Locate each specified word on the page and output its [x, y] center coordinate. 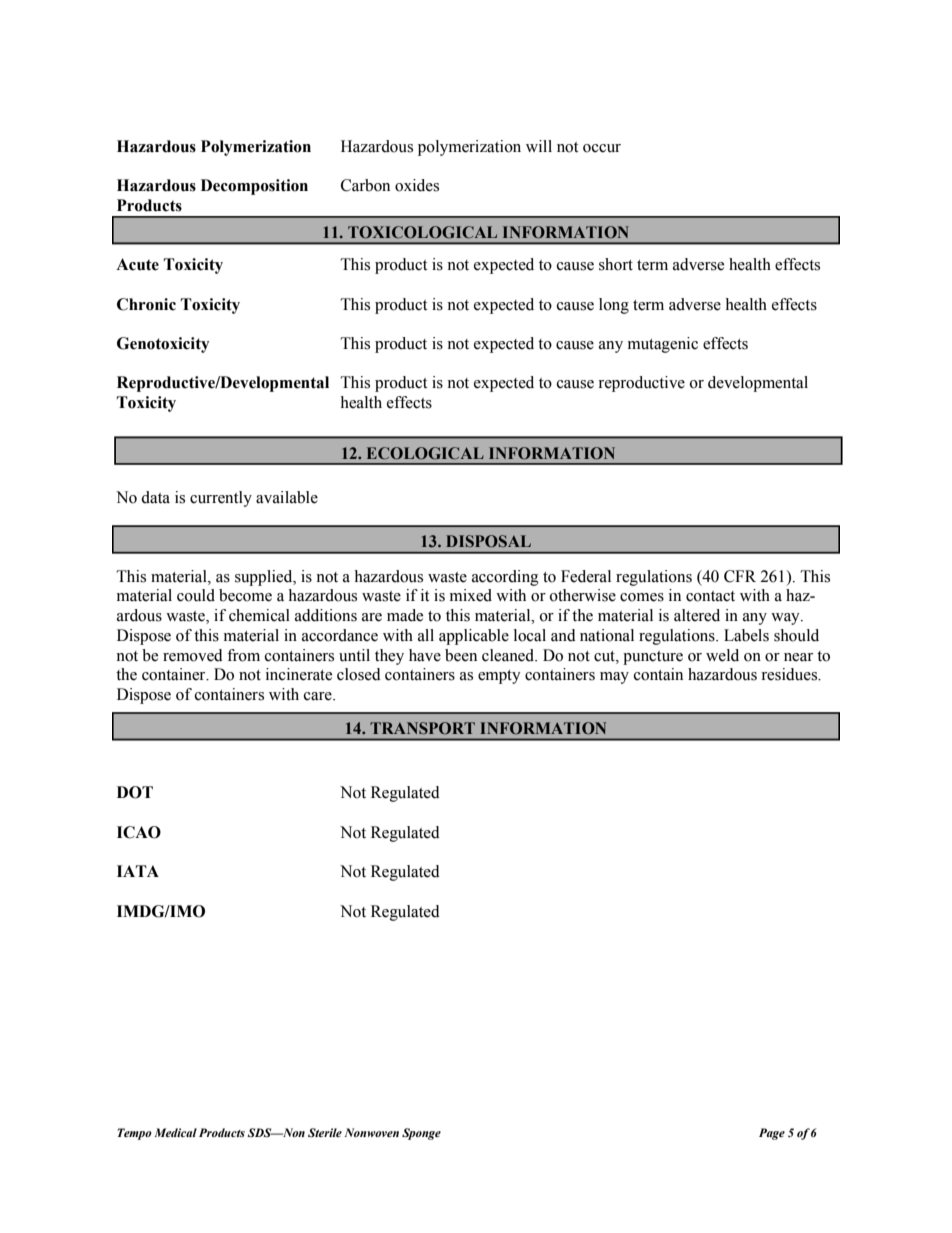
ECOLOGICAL [425, 453]
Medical [175, 1132]
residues [790, 674]
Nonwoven [371, 1132]
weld [722, 655]
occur [602, 148]
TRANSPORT [422, 728]
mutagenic [663, 345]
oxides [417, 185]
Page [772, 1134]
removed [193, 655]
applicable [474, 637]
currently [221, 499]
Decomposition [254, 187]
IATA [138, 871]
